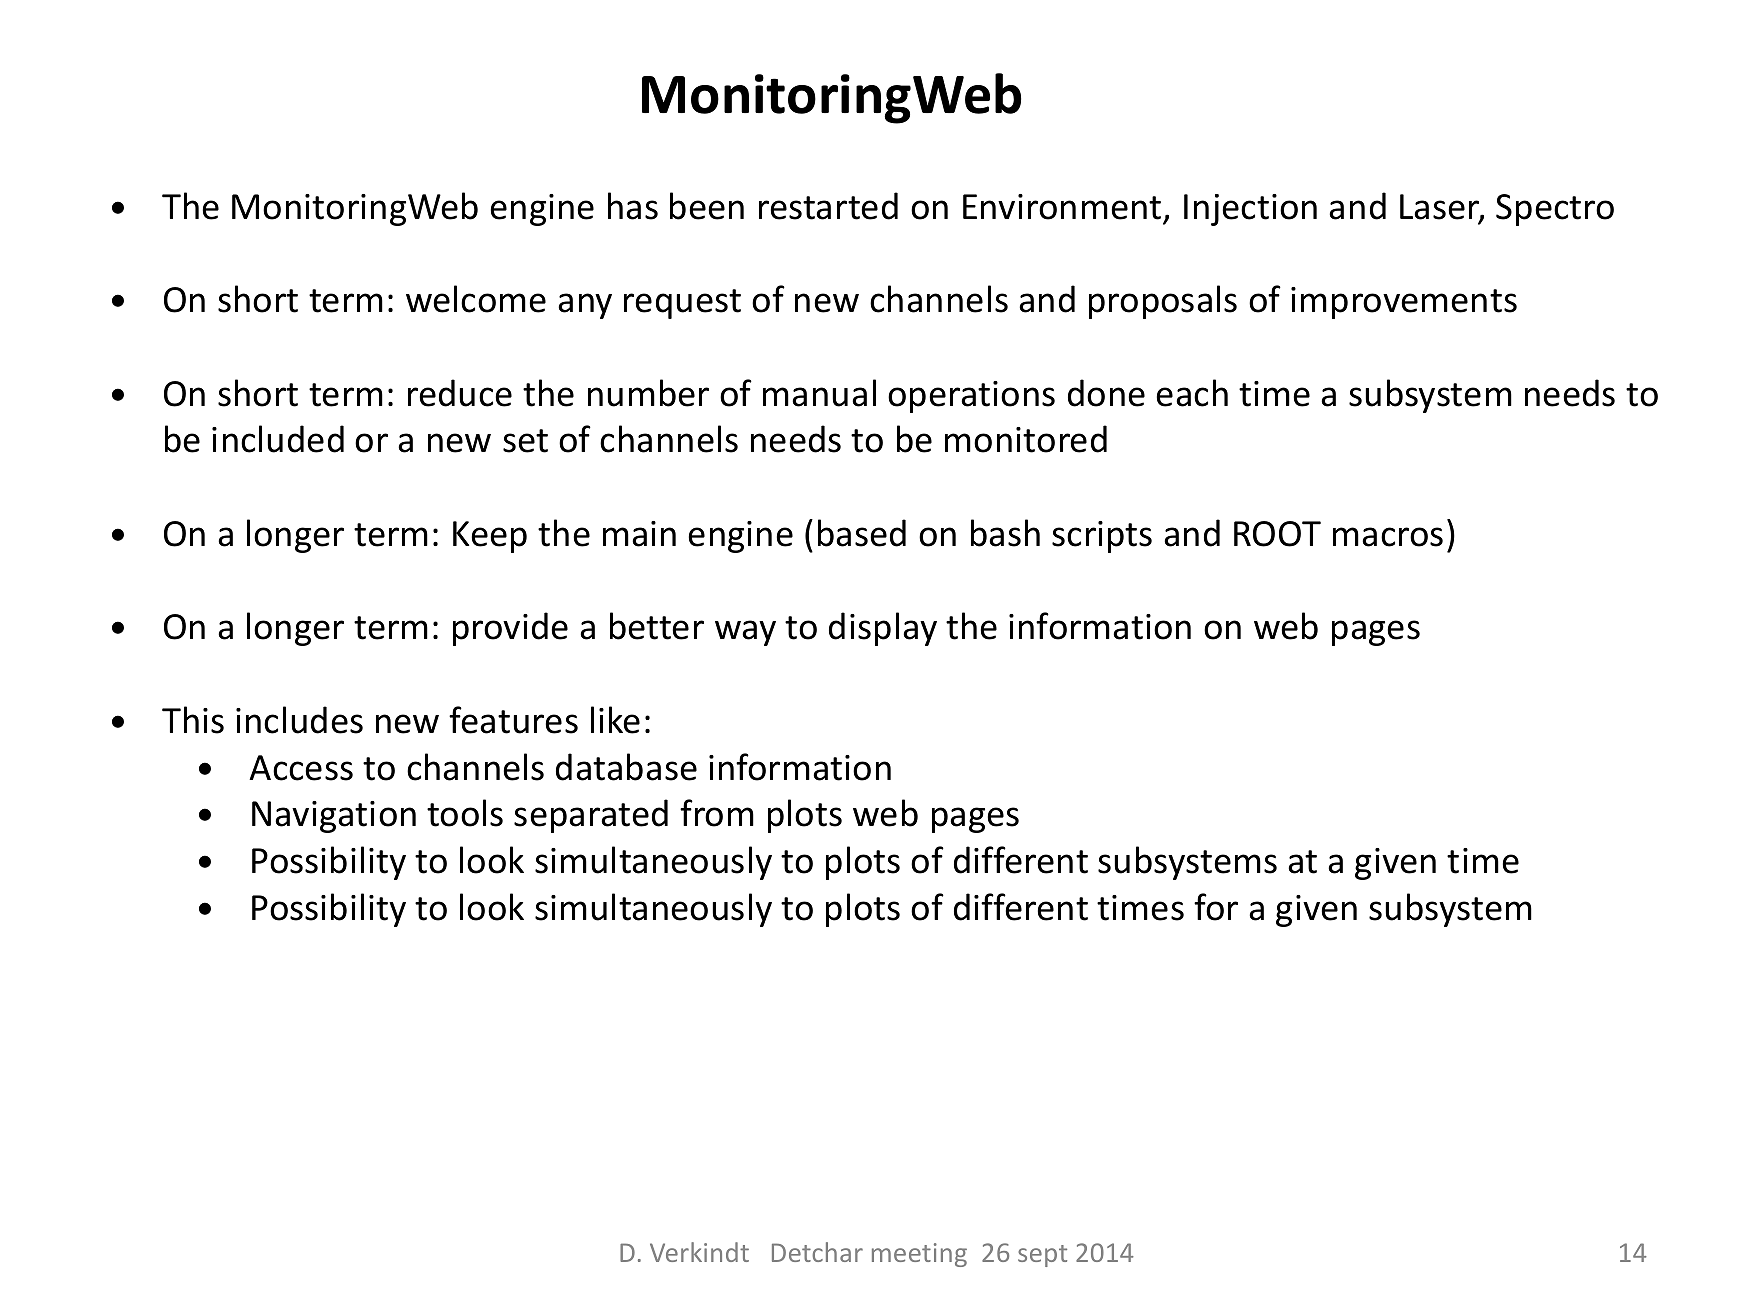  What do you see at coordinates (1250, 210) in the page?
I see `Injection` at bounding box center [1250, 210].
